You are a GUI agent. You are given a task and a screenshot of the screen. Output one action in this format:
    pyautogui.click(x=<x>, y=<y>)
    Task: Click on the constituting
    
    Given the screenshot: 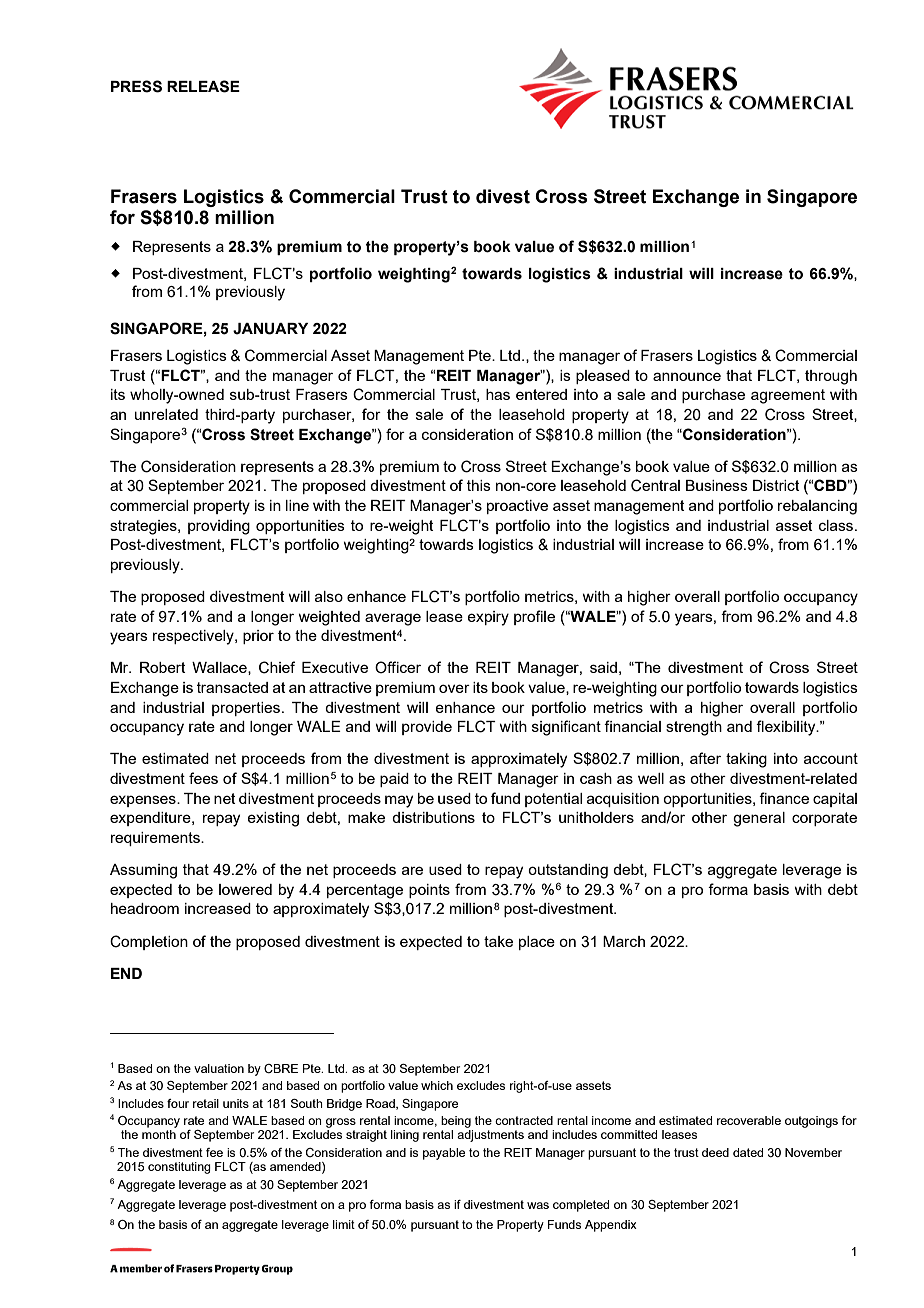 What is the action you would take?
    pyautogui.click(x=179, y=1168)
